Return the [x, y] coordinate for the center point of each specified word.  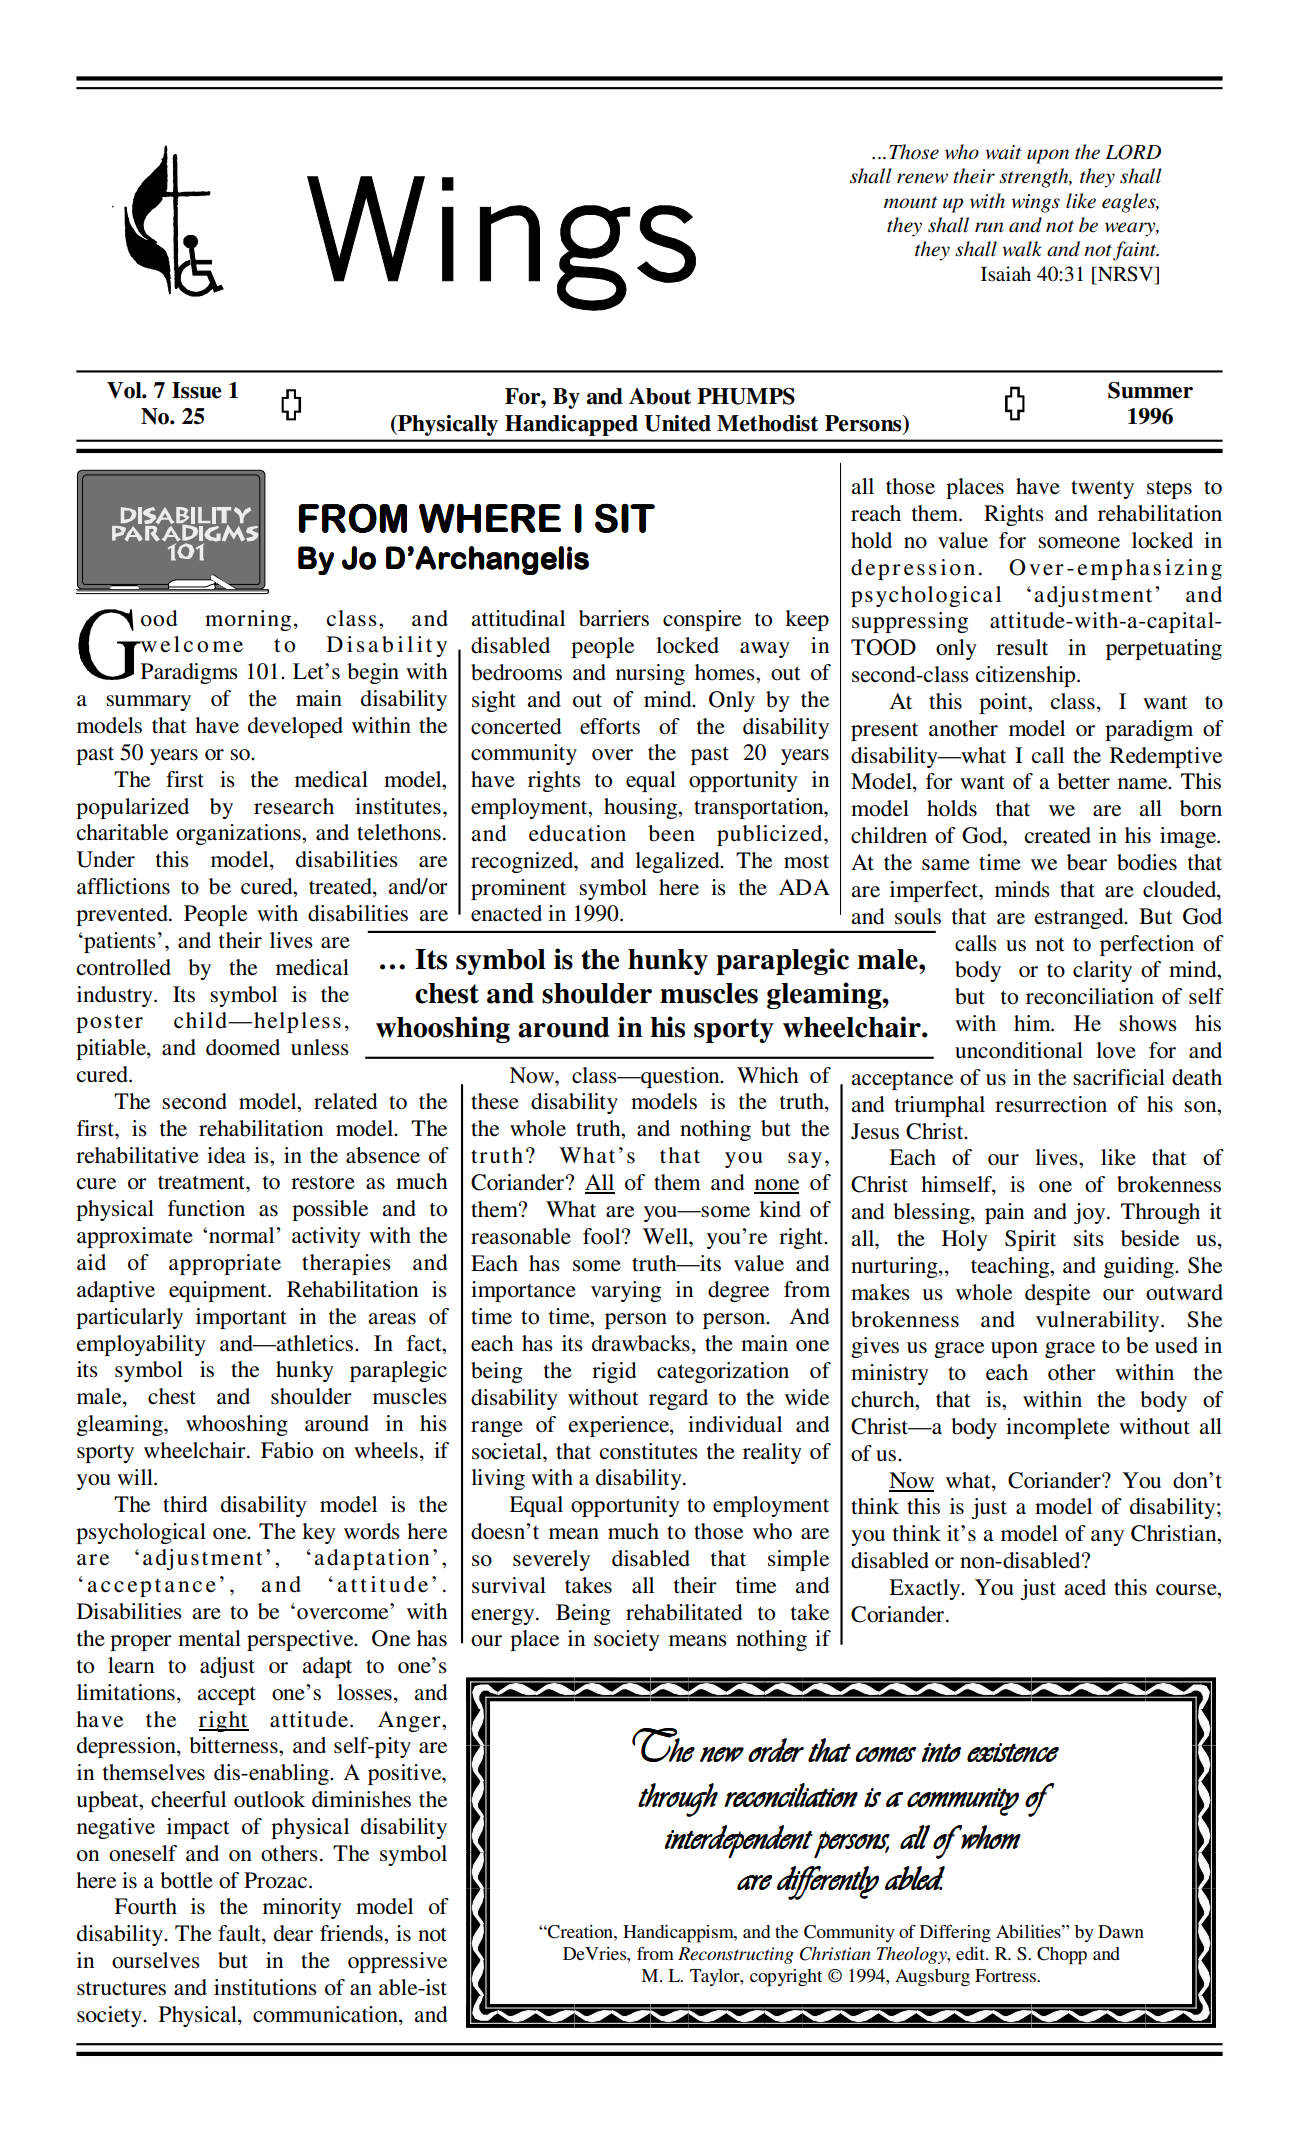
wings [1035, 203]
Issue [197, 390]
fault [240, 1934]
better [1083, 781]
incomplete [1058, 1428]
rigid [614, 1372]
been [671, 833]
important [241, 1318]
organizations [239, 834]
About [660, 396]
